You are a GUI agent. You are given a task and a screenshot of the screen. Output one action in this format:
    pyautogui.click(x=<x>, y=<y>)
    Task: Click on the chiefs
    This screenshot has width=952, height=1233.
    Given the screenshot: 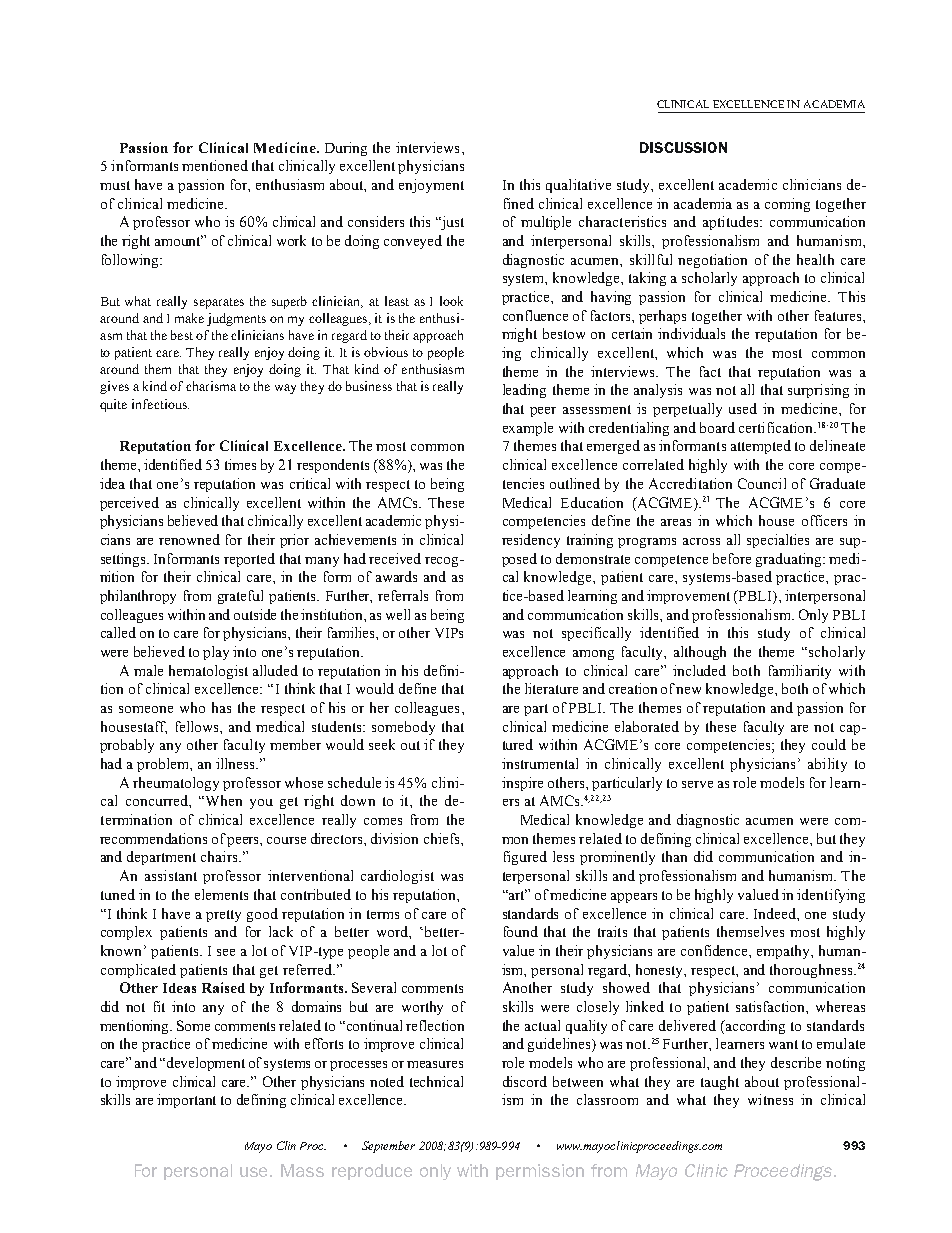 What is the action you would take?
    pyautogui.click(x=443, y=838)
